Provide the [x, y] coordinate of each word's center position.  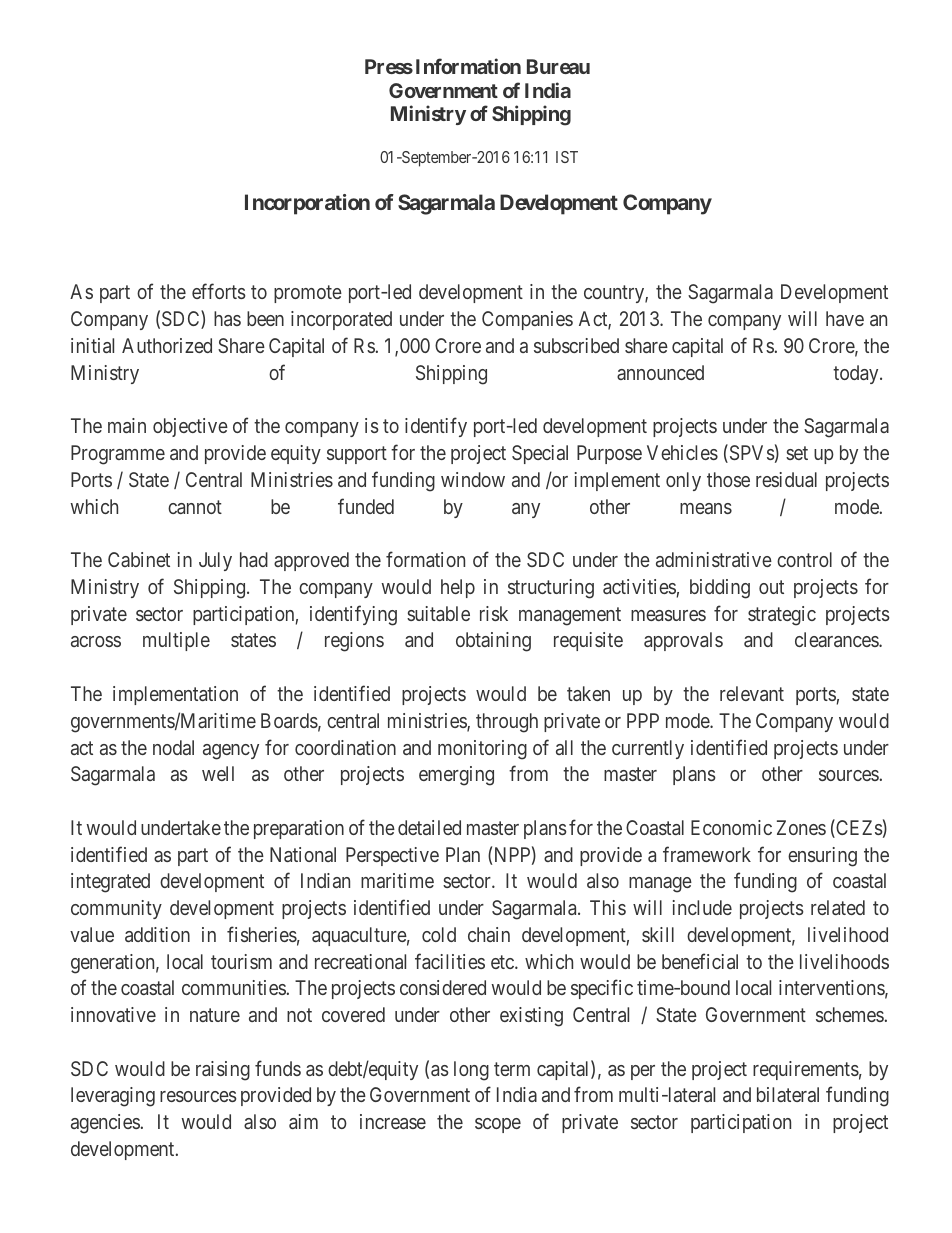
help [458, 588]
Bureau [558, 66]
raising [223, 1071]
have [845, 318]
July [215, 561]
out [771, 587]
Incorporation [307, 204]
